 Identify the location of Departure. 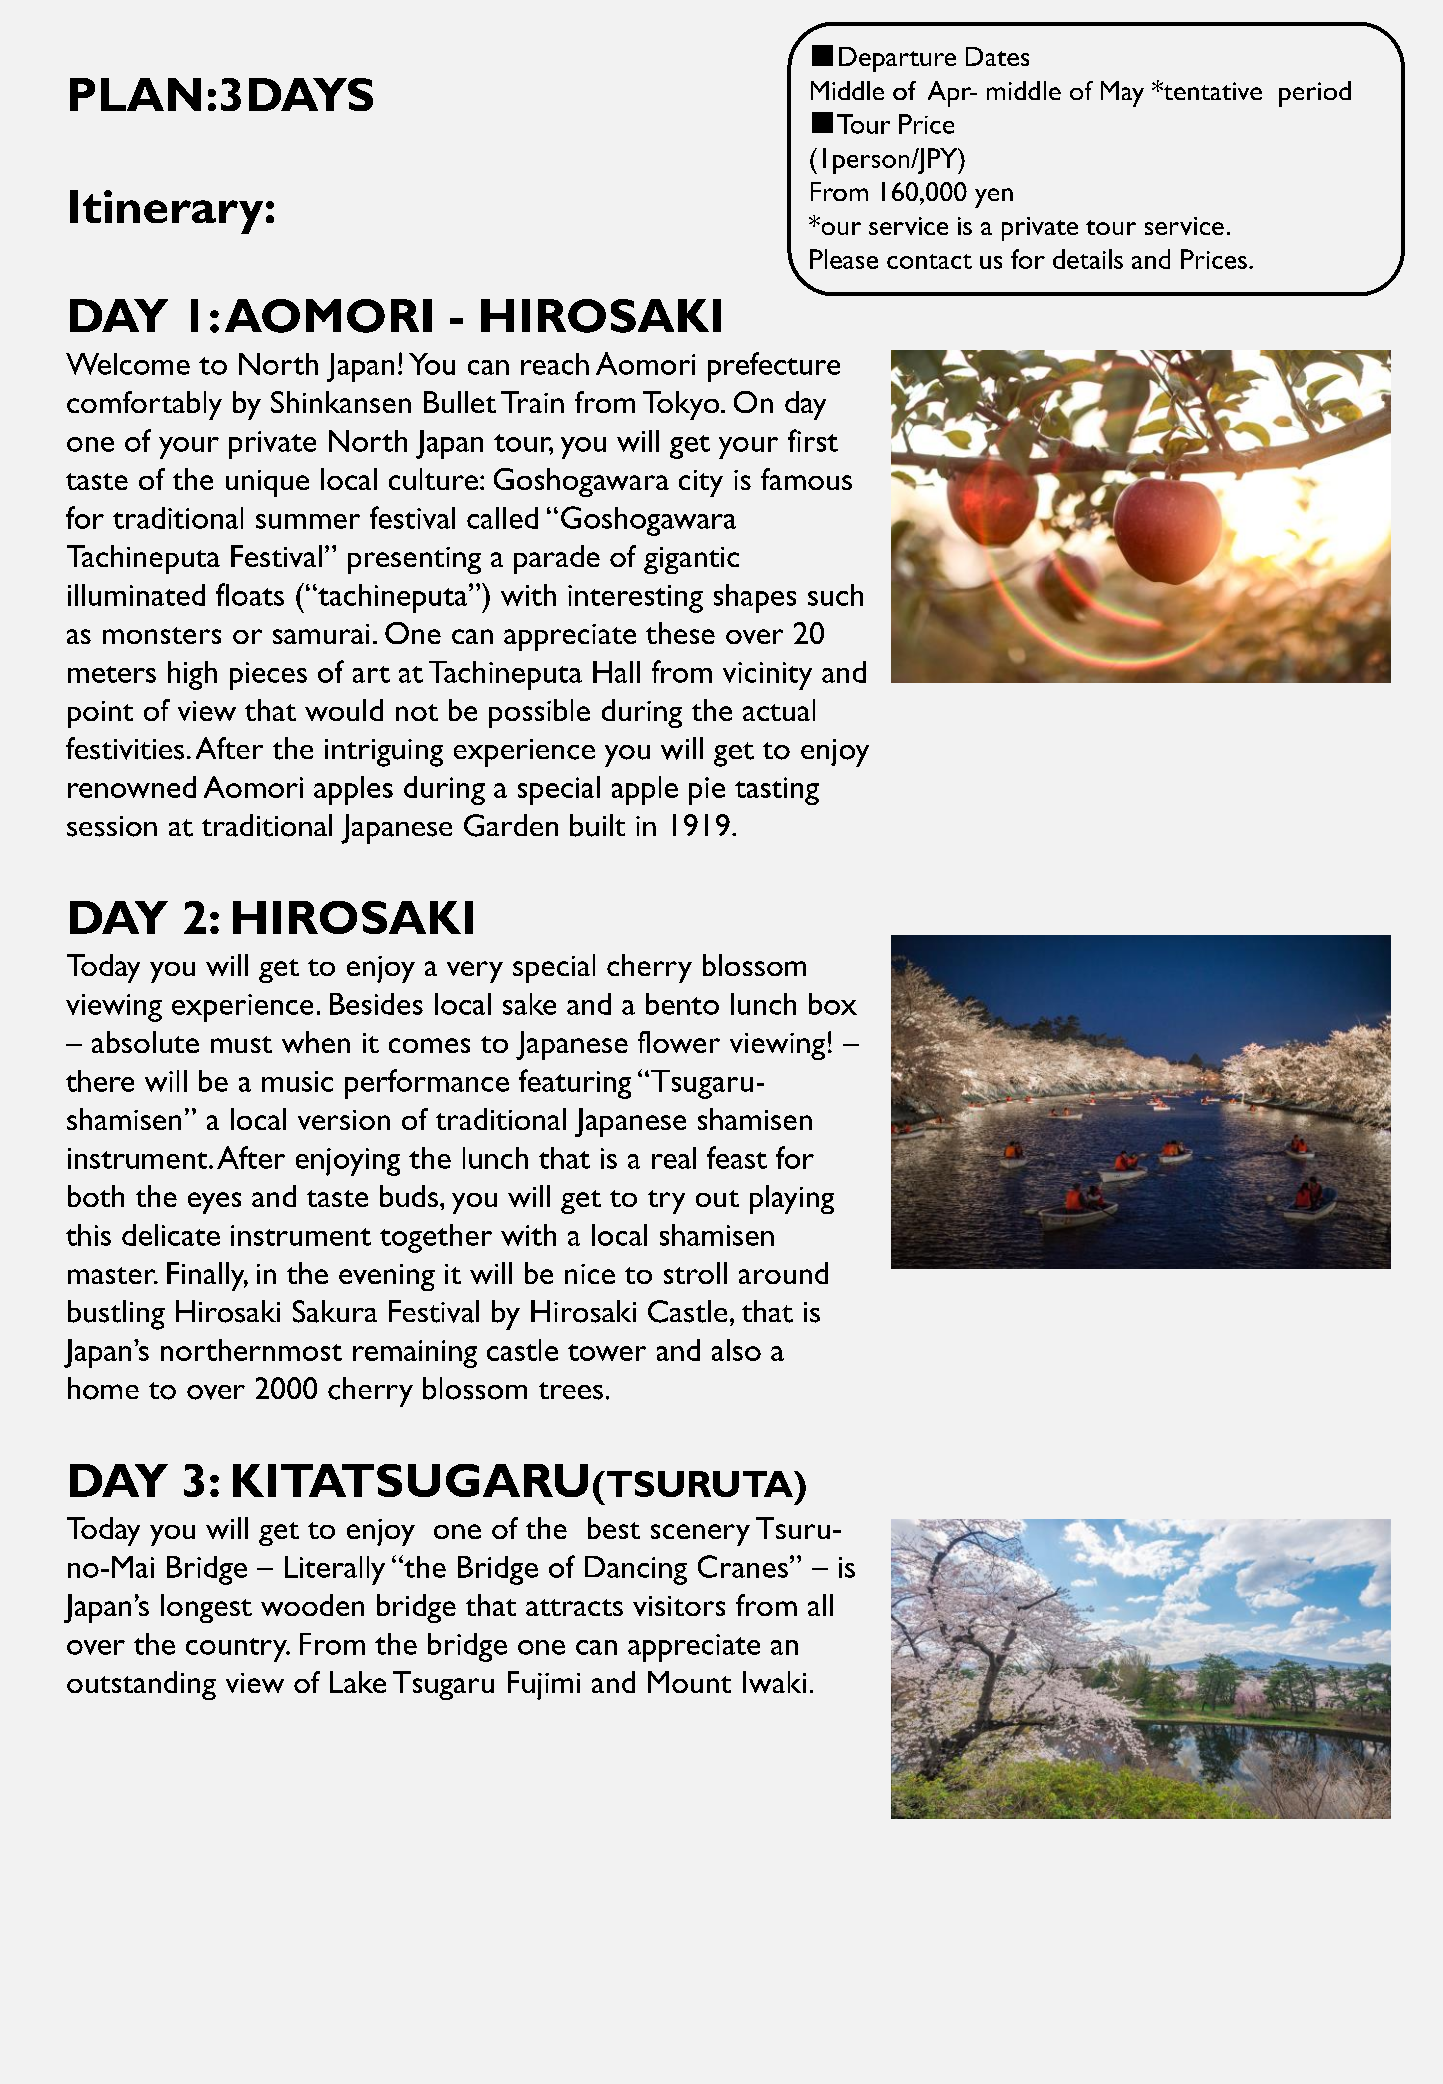
(897, 59).
